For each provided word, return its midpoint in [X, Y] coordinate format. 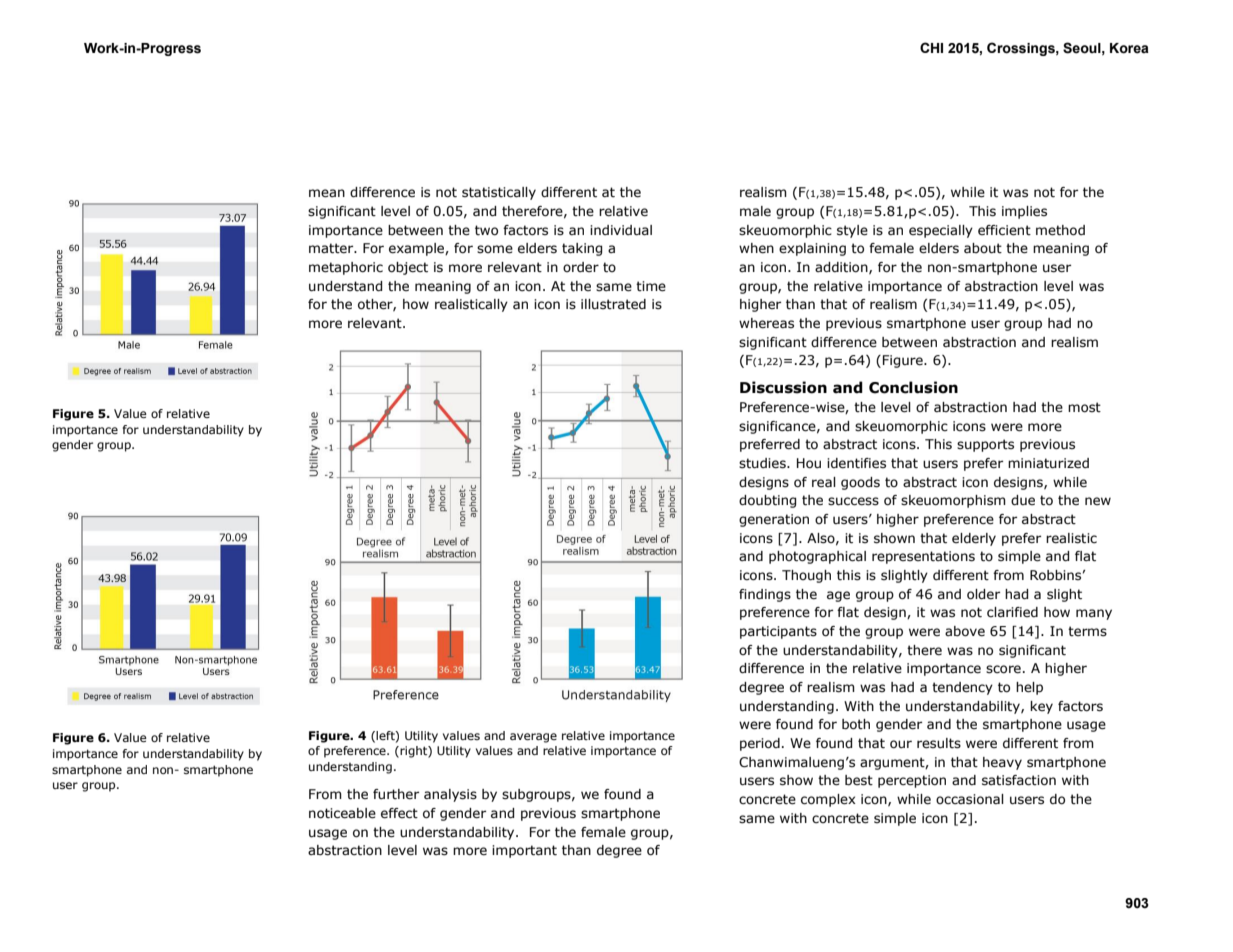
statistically [499, 193]
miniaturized [1048, 463]
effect [399, 813]
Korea [1129, 48]
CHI [931, 47]
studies [763, 463]
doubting [767, 501]
